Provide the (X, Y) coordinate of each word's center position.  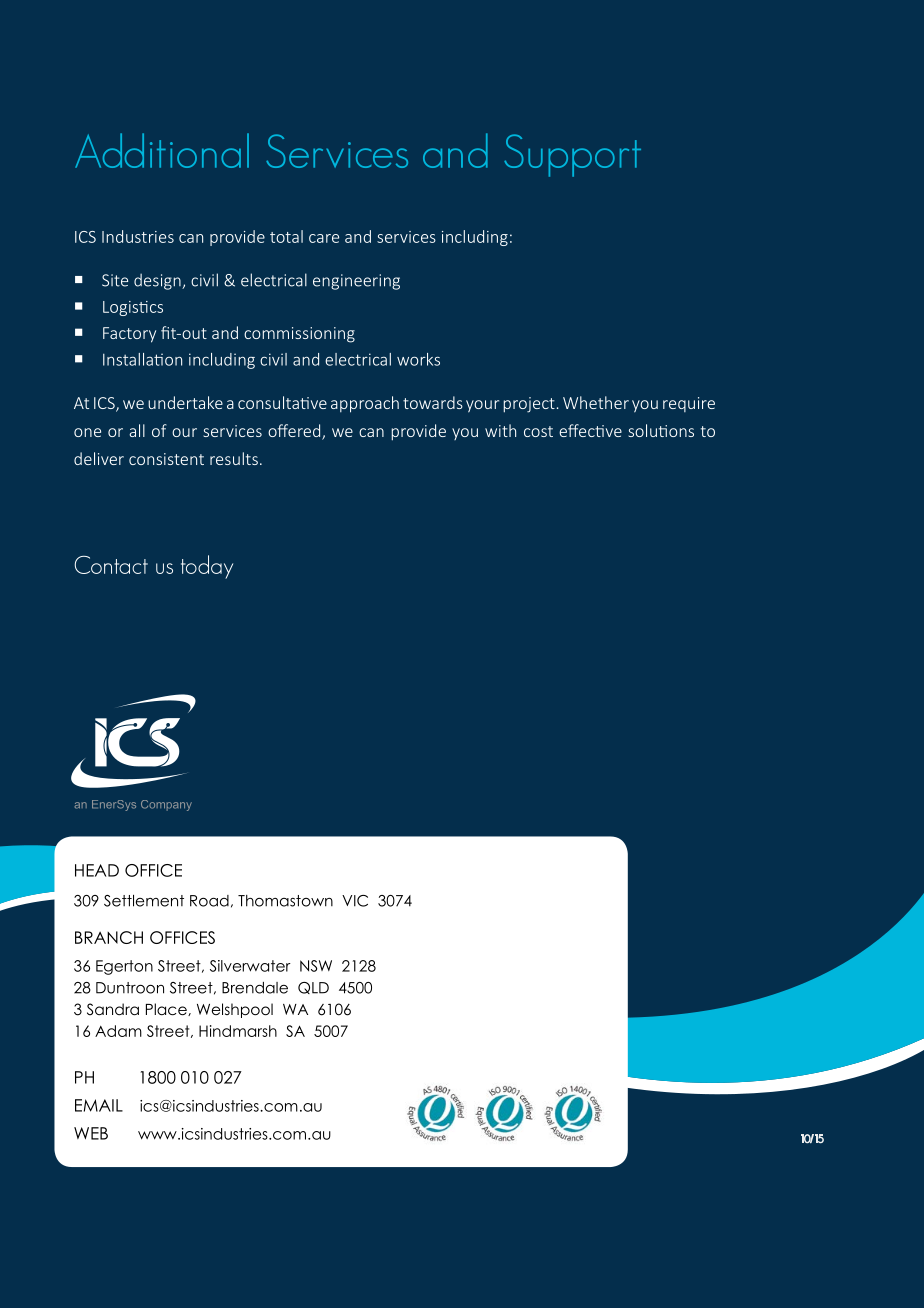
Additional (162, 150)
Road (209, 901)
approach (365, 404)
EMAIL (99, 1105)
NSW (316, 966)
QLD (313, 988)
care (324, 238)
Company (166, 805)
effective (590, 430)
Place (167, 1009)
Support (572, 155)
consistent (166, 459)
